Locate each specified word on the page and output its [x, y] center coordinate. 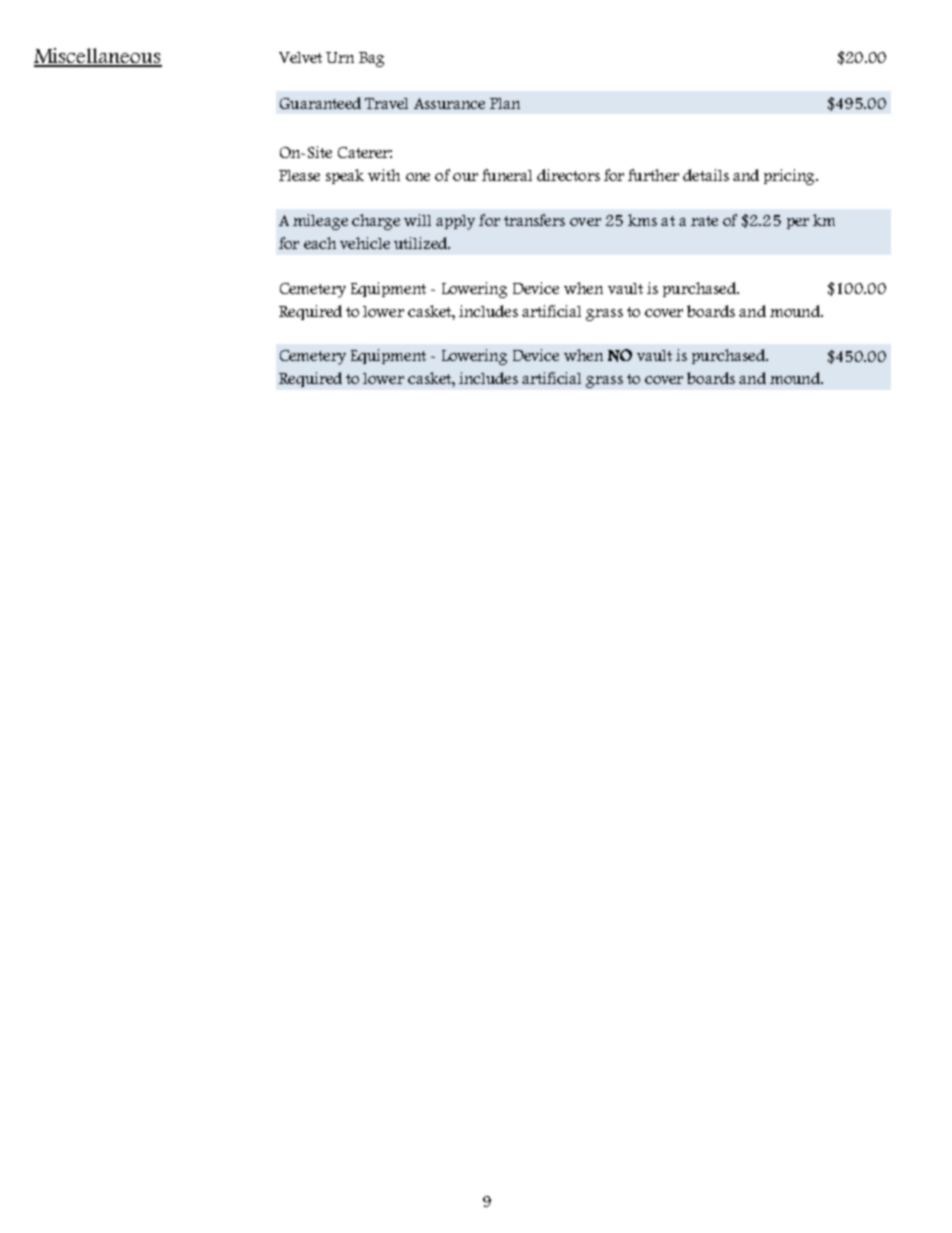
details [706, 175]
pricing [790, 177]
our [465, 177]
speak [345, 176]
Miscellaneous [98, 57]
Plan [505, 103]
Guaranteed [320, 103]
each [320, 243]
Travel [386, 103]
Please [299, 175]
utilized [422, 243]
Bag [371, 59]
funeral [507, 175]
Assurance [449, 103]
